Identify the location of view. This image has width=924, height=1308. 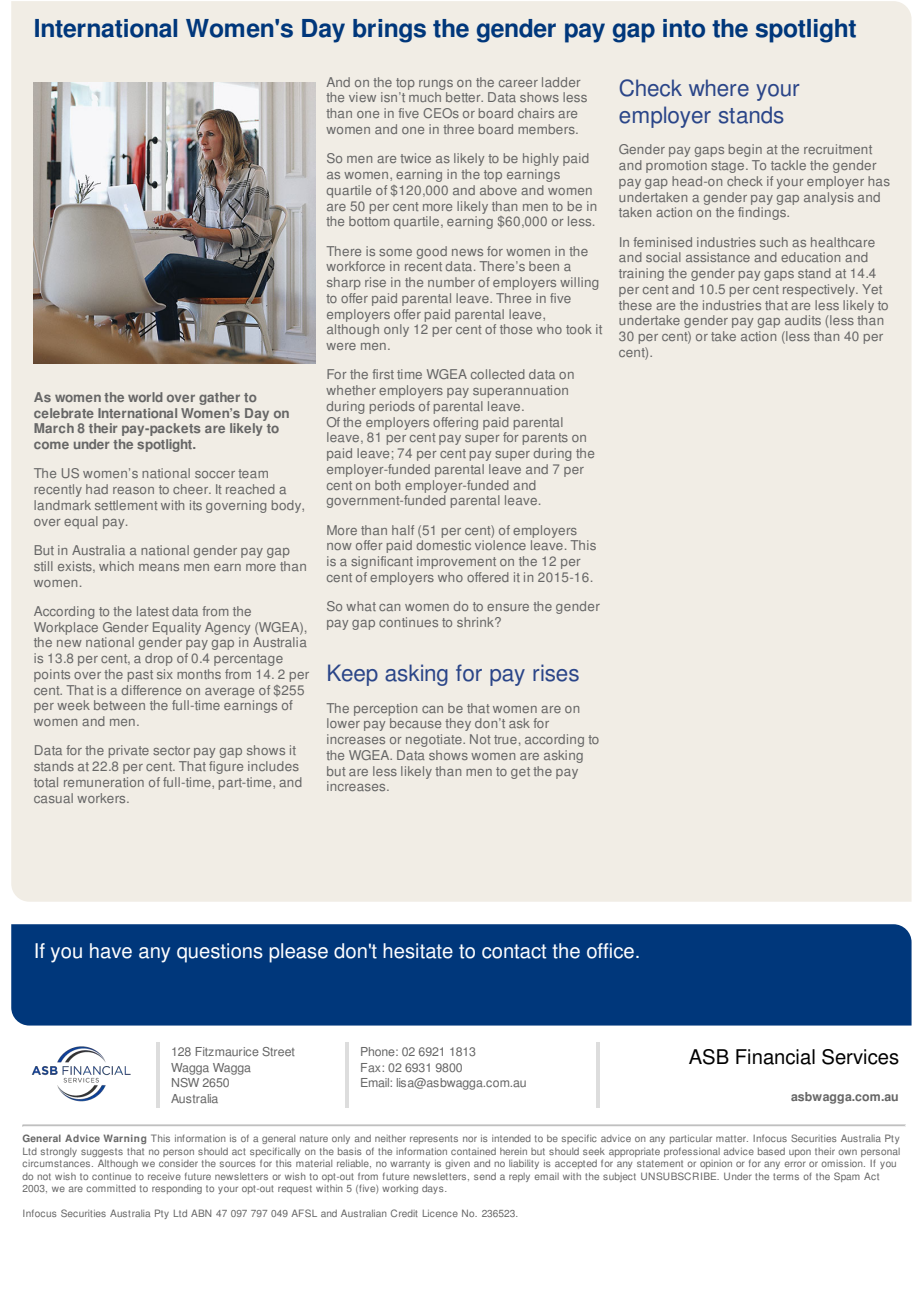
(362, 97).
